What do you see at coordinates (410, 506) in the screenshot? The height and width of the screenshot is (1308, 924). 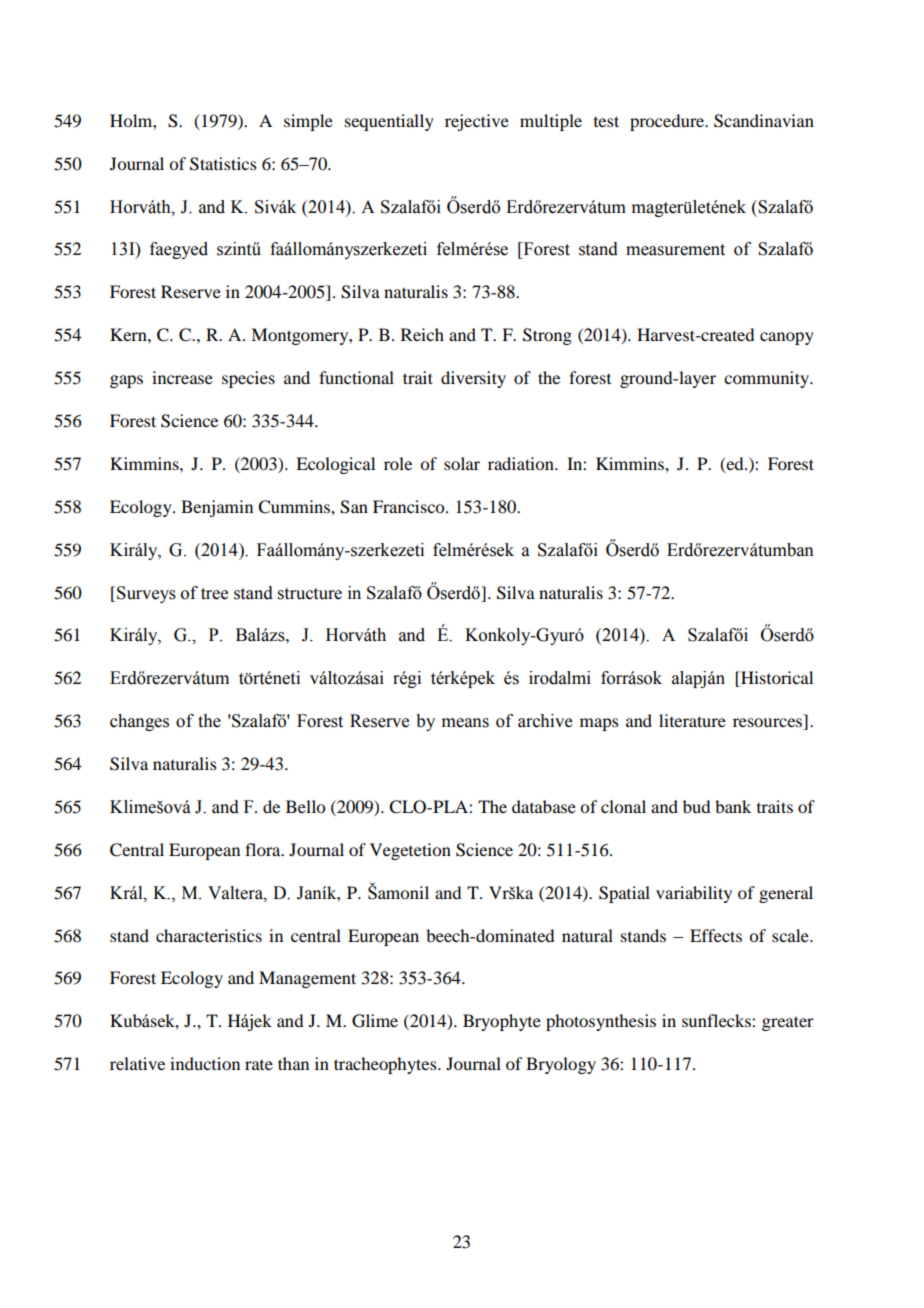 I see `Francisco` at bounding box center [410, 506].
